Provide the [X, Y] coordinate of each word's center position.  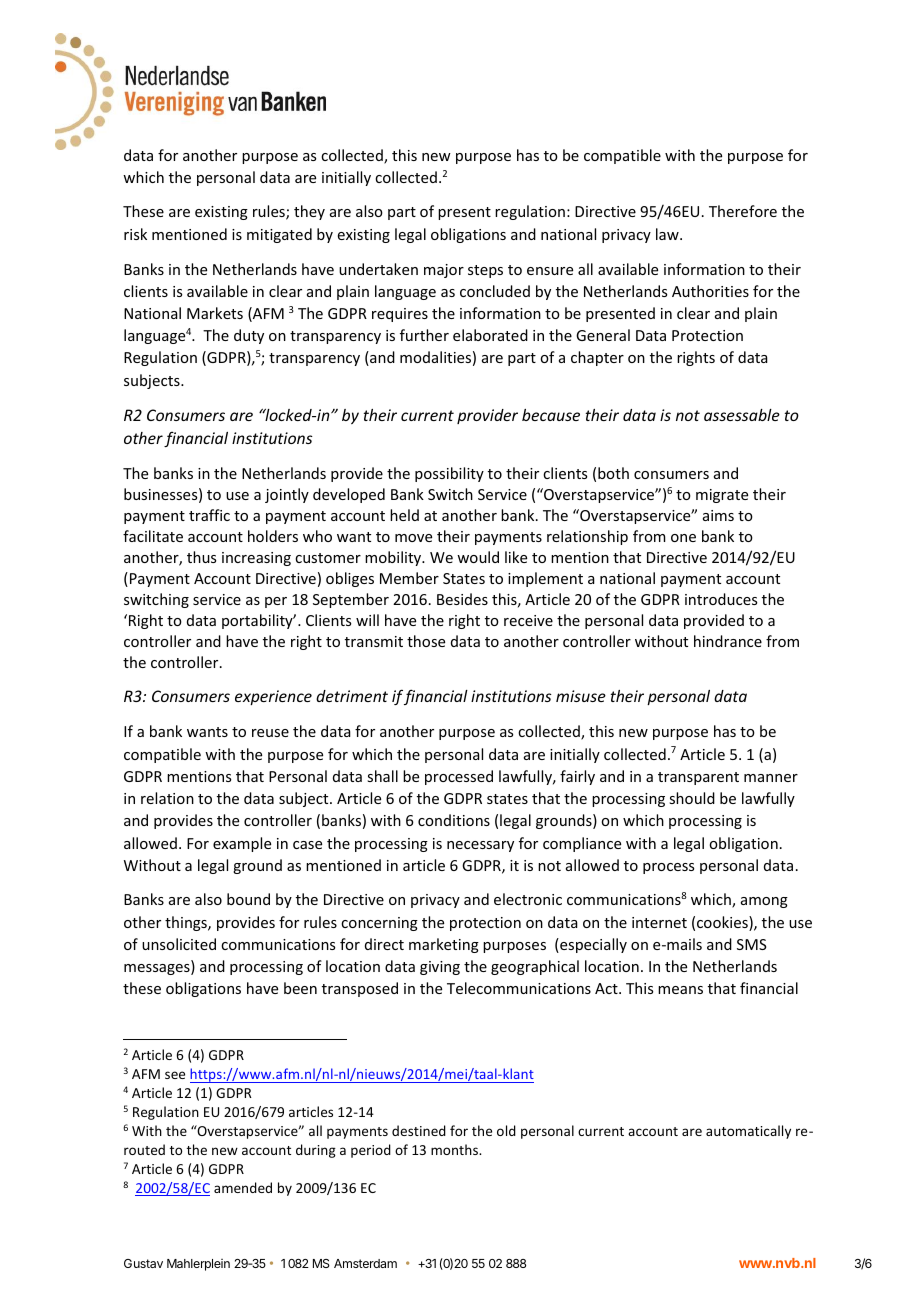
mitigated [279, 235]
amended [243, 1187]
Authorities [710, 291]
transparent [698, 778]
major [444, 271]
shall [382, 776]
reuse [270, 733]
